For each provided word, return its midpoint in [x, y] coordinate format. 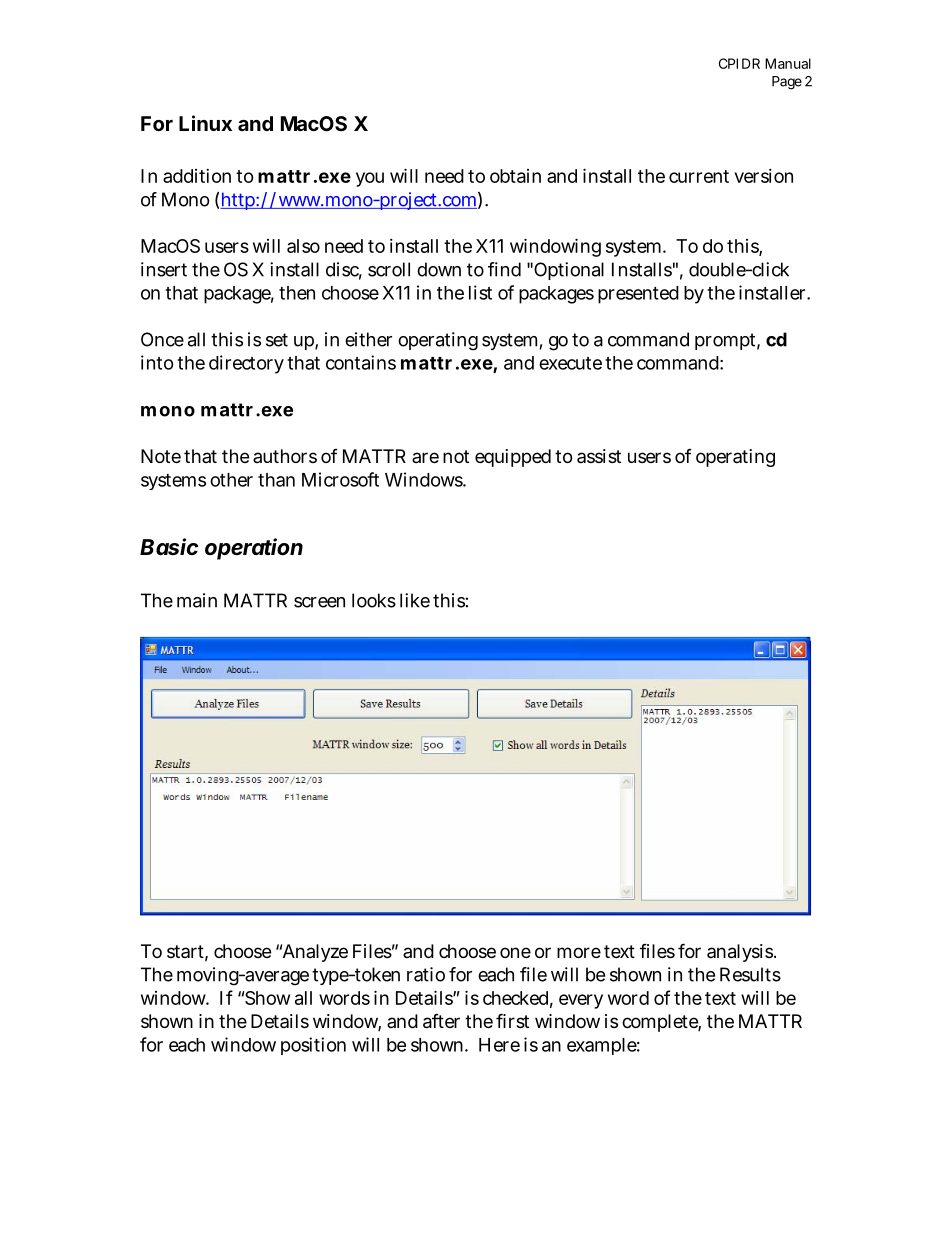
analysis [740, 953]
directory [246, 364]
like [415, 600]
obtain [515, 176]
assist [599, 456]
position [313, 1046]
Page [787, 83]
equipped [513, 458]
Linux [205, 123]
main [197, 600]
